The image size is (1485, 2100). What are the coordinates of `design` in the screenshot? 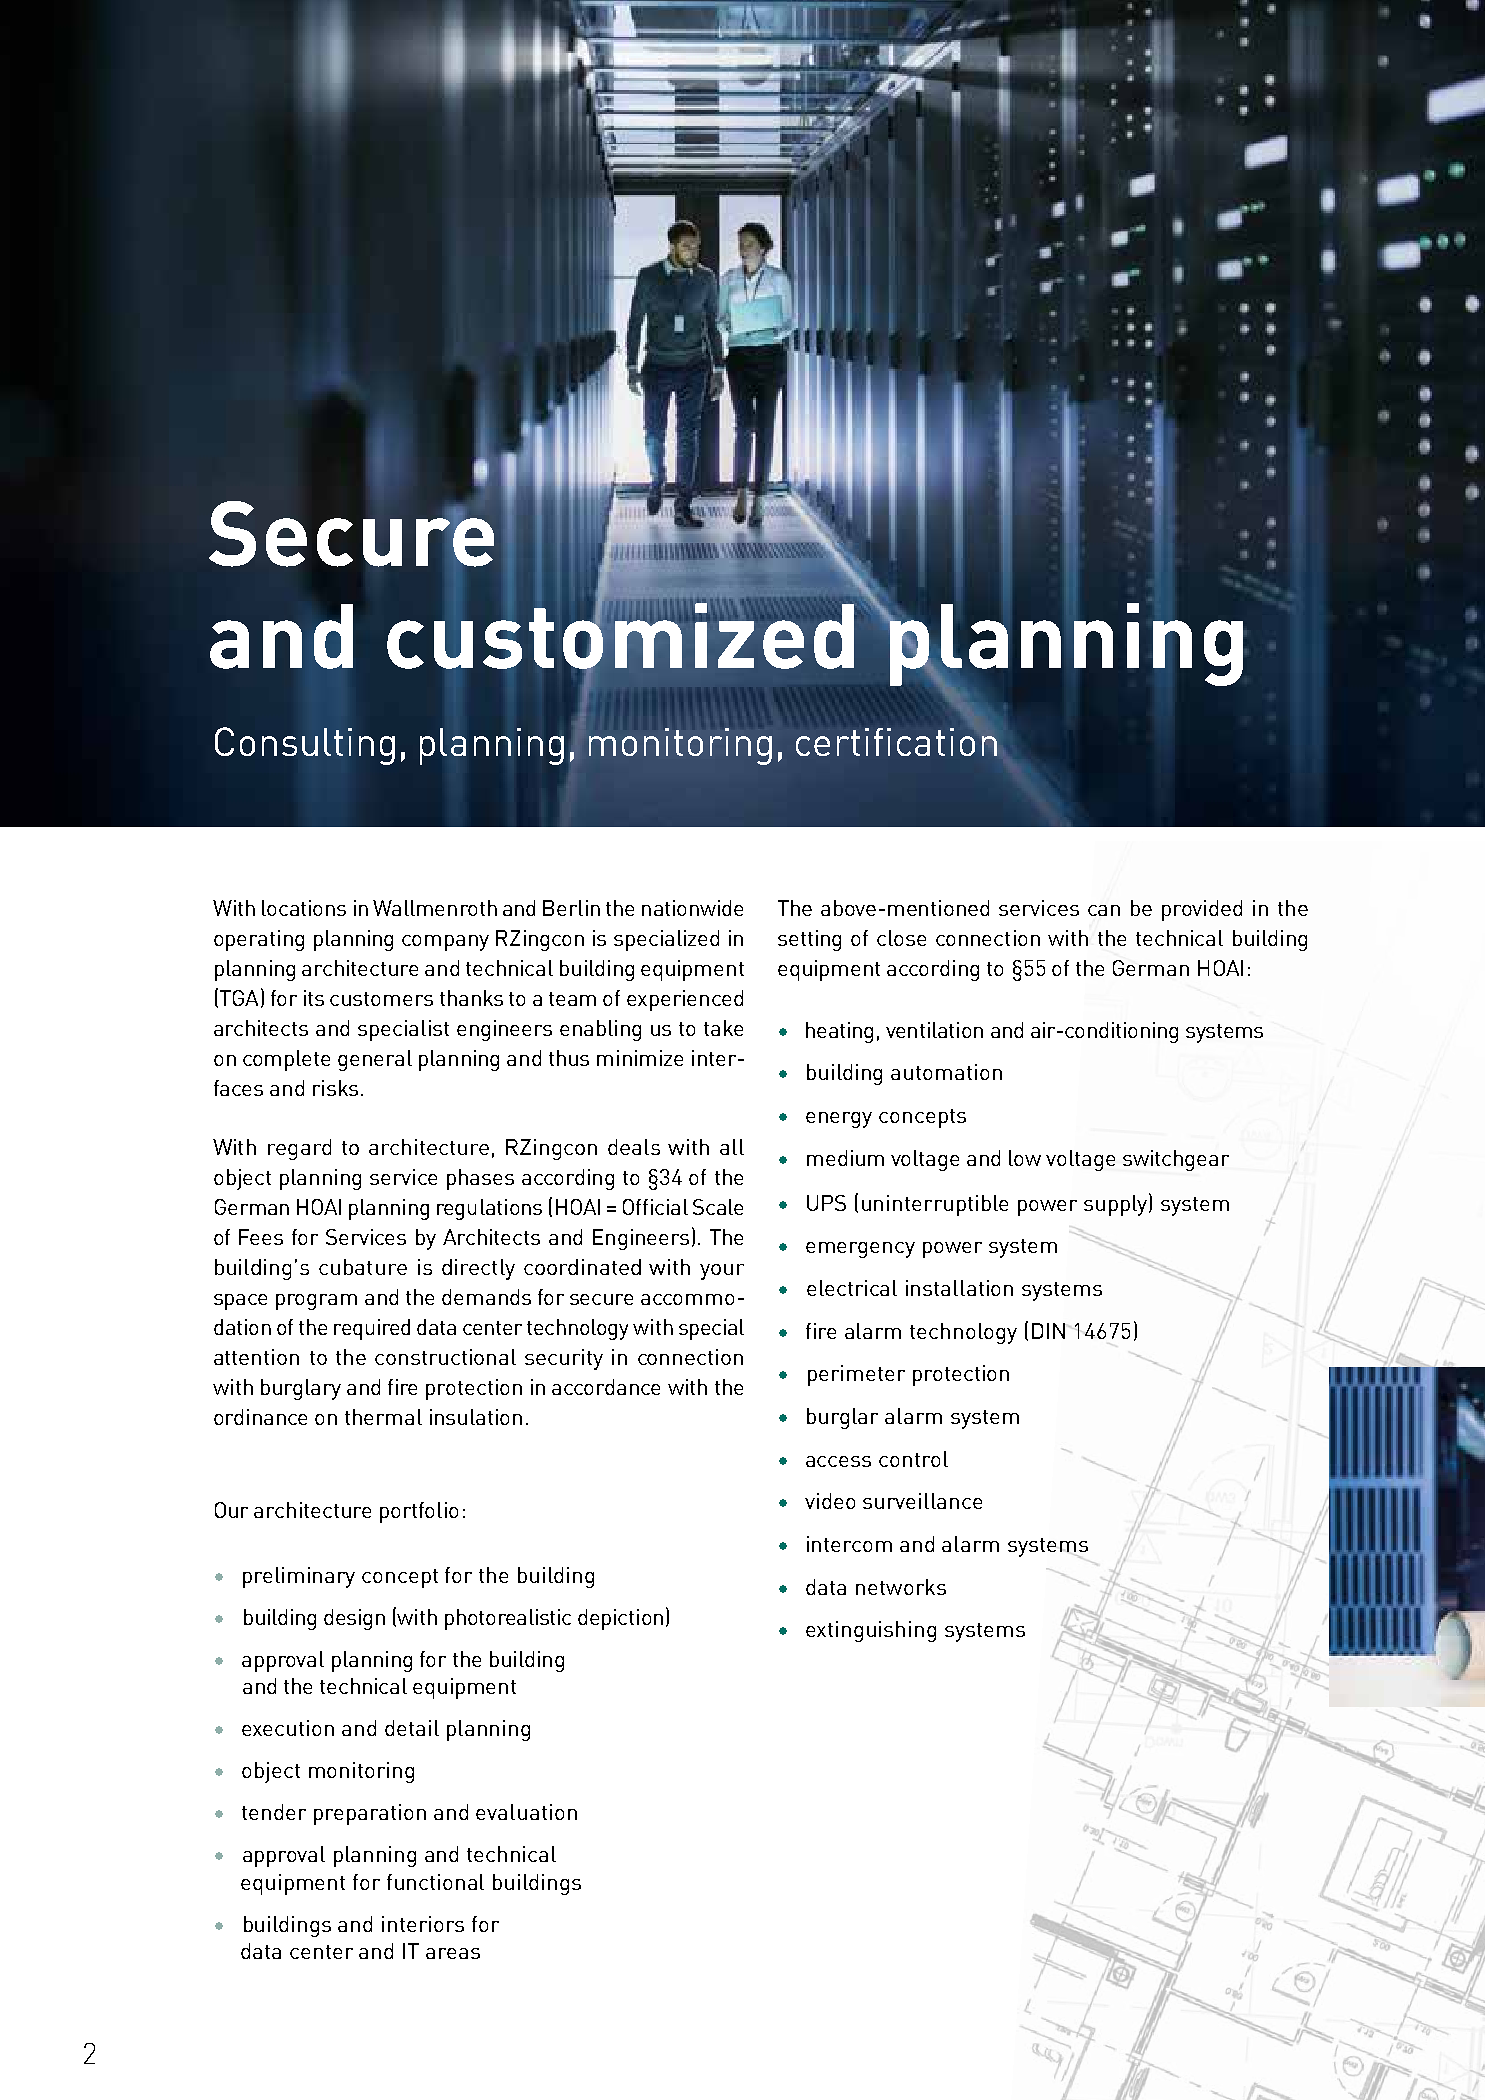 It's located at (354, 1619).
